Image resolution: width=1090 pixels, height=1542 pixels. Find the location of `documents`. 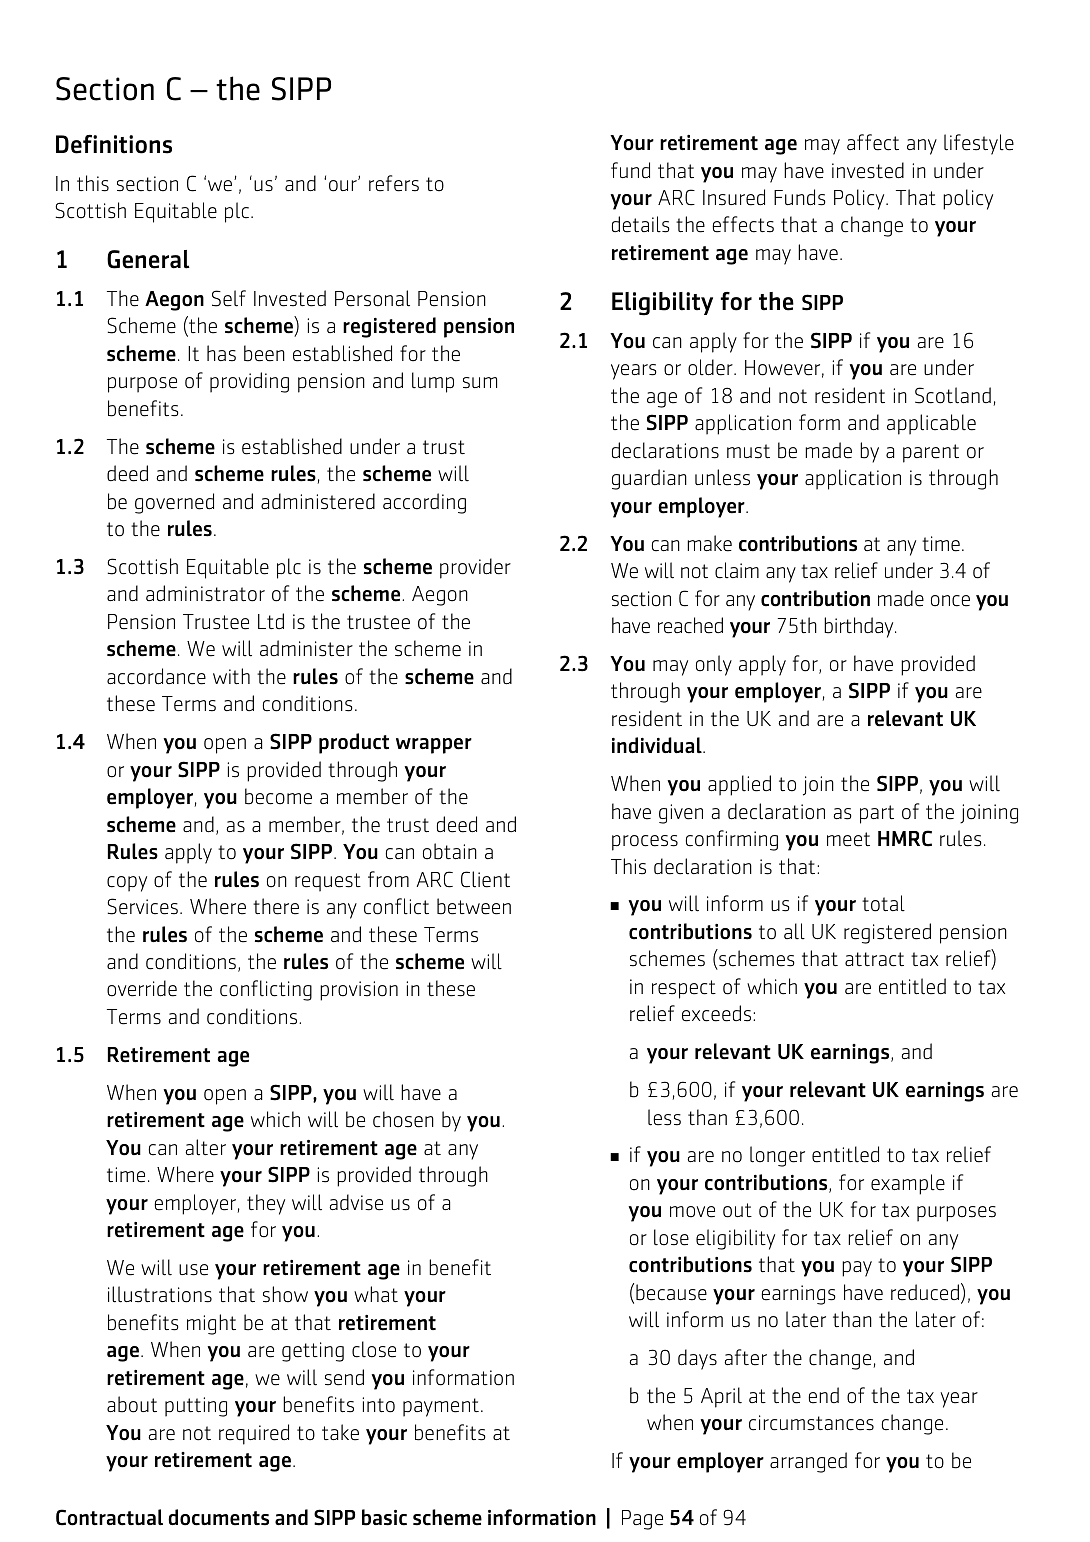

documents is located at coordinates (218, 1517).
